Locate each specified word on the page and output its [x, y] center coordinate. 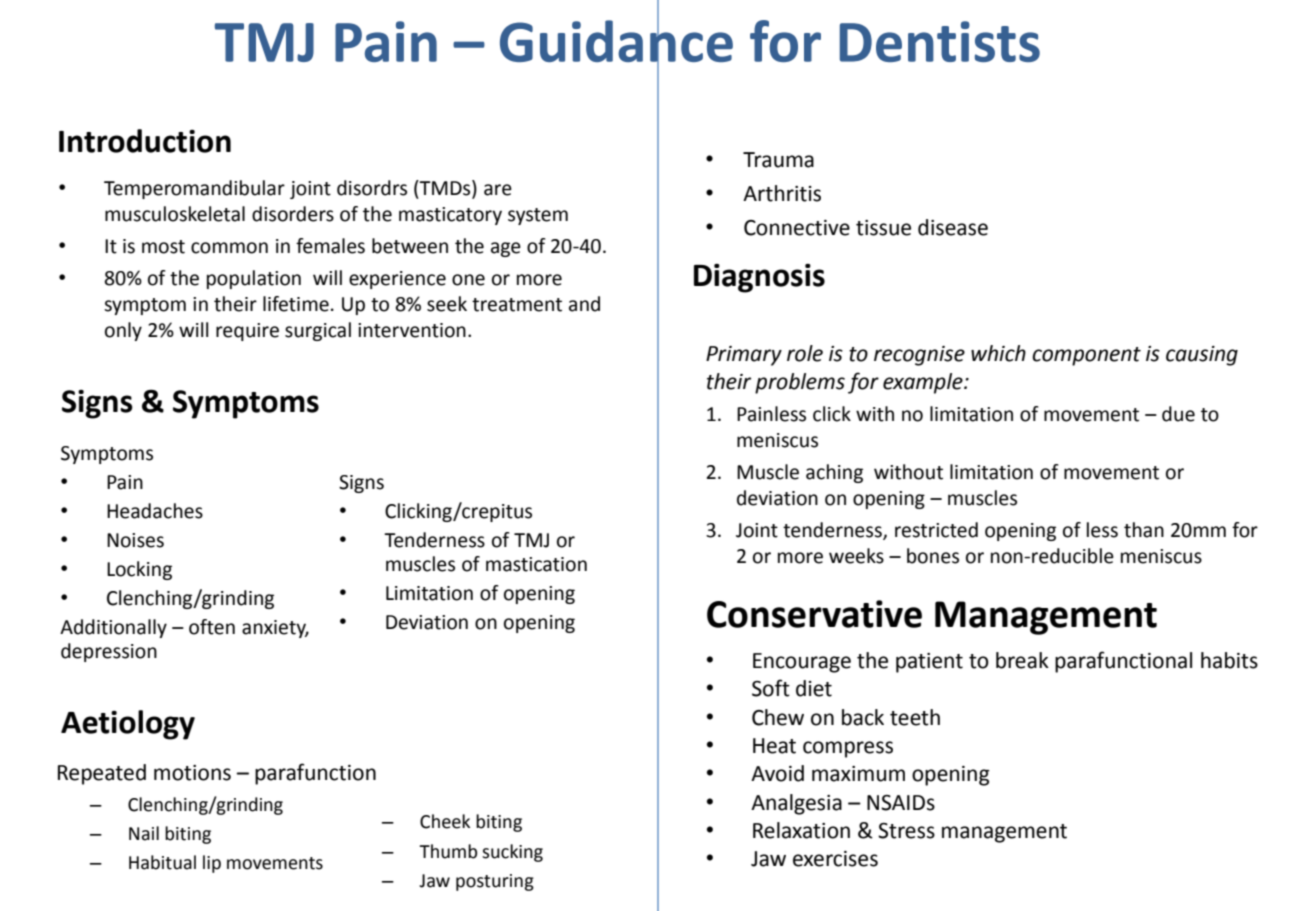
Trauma [778, 160]
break [1022, 660]
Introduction [145, 141]
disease [953, 227]
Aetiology [128, 725]
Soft [771, 688]
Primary [744, 356]
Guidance [616, 41]
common [229, 248]
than [1144, 530]
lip [212, 864]
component [1086, 356]
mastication [536, 564]
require [247, 332]
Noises [135, 540]
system [538, 216]
